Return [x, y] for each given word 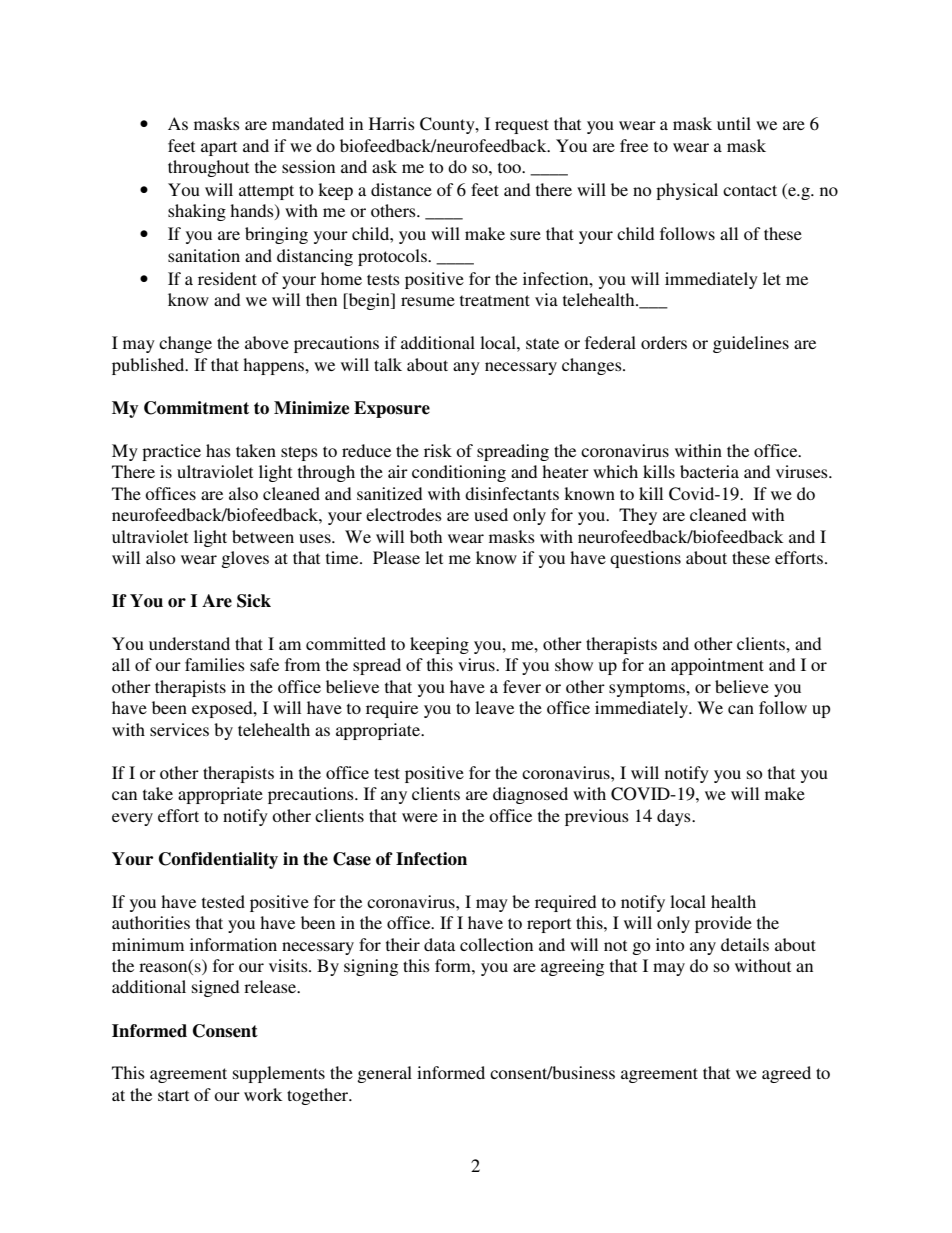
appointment [717, 666]
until [734, 123]
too [510, 167]
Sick [254, 601]
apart [219, 148]
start [173, 1095]
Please [396, 557]
